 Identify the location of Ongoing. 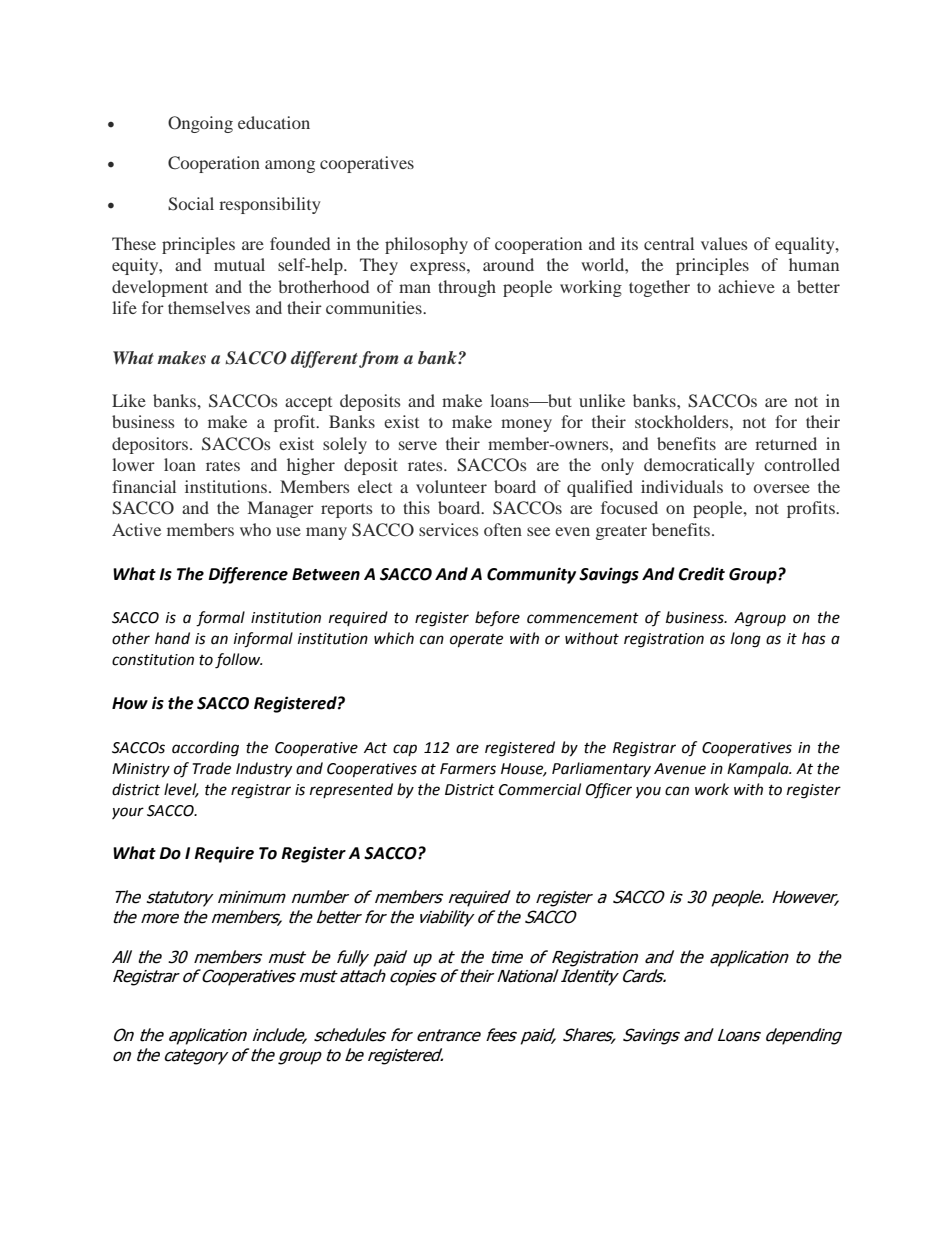
(200, 124).
